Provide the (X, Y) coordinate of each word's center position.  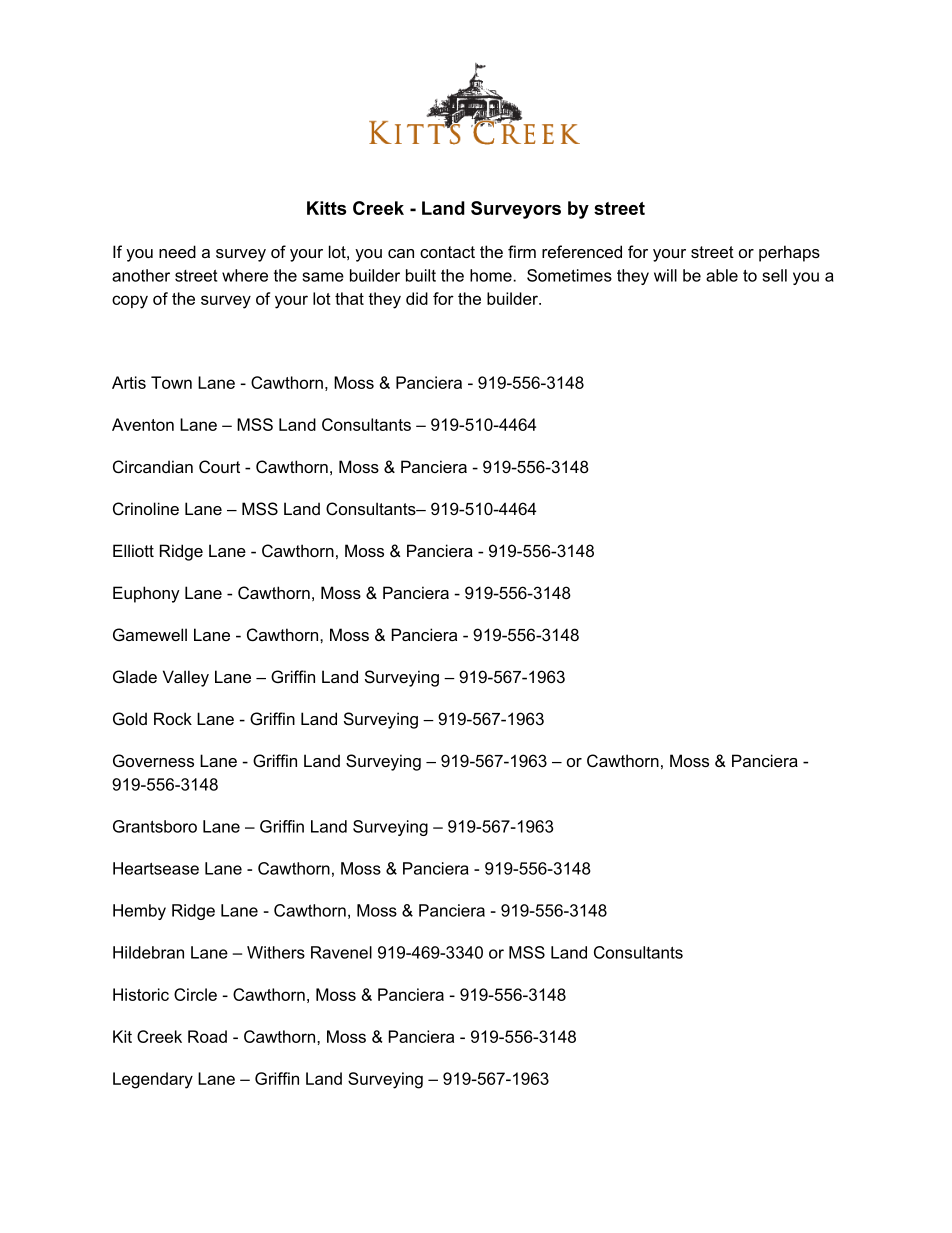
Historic (141, 994)
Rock (173, 718)
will (665, 275)
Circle (195, 994)
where (245, 275)
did (417, 298)
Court (219, 466)
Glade (135, 676)
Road (207, 1036)
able (722, 275)
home (492, 275)
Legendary (153, 1080)
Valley (186, 678)
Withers (276, 952)
